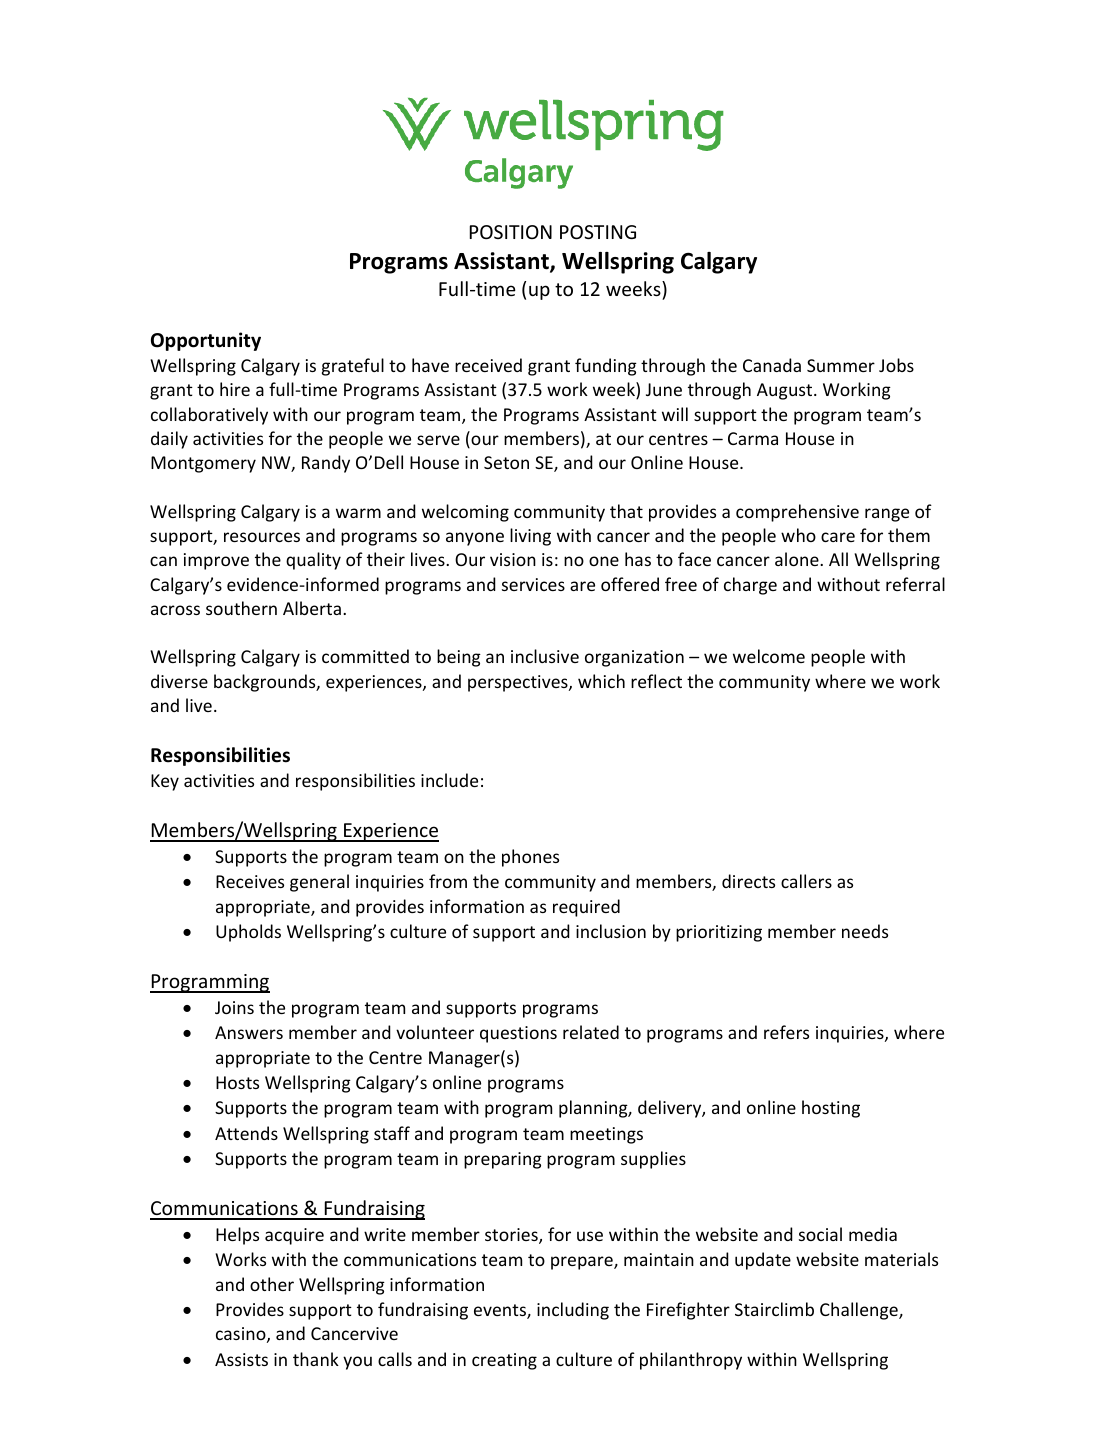 The height and width of the page is (1432, 1106). What do you see at coordinates (511, 232) in the page?
I see `POSITION` at bounding box center [511, 232].
